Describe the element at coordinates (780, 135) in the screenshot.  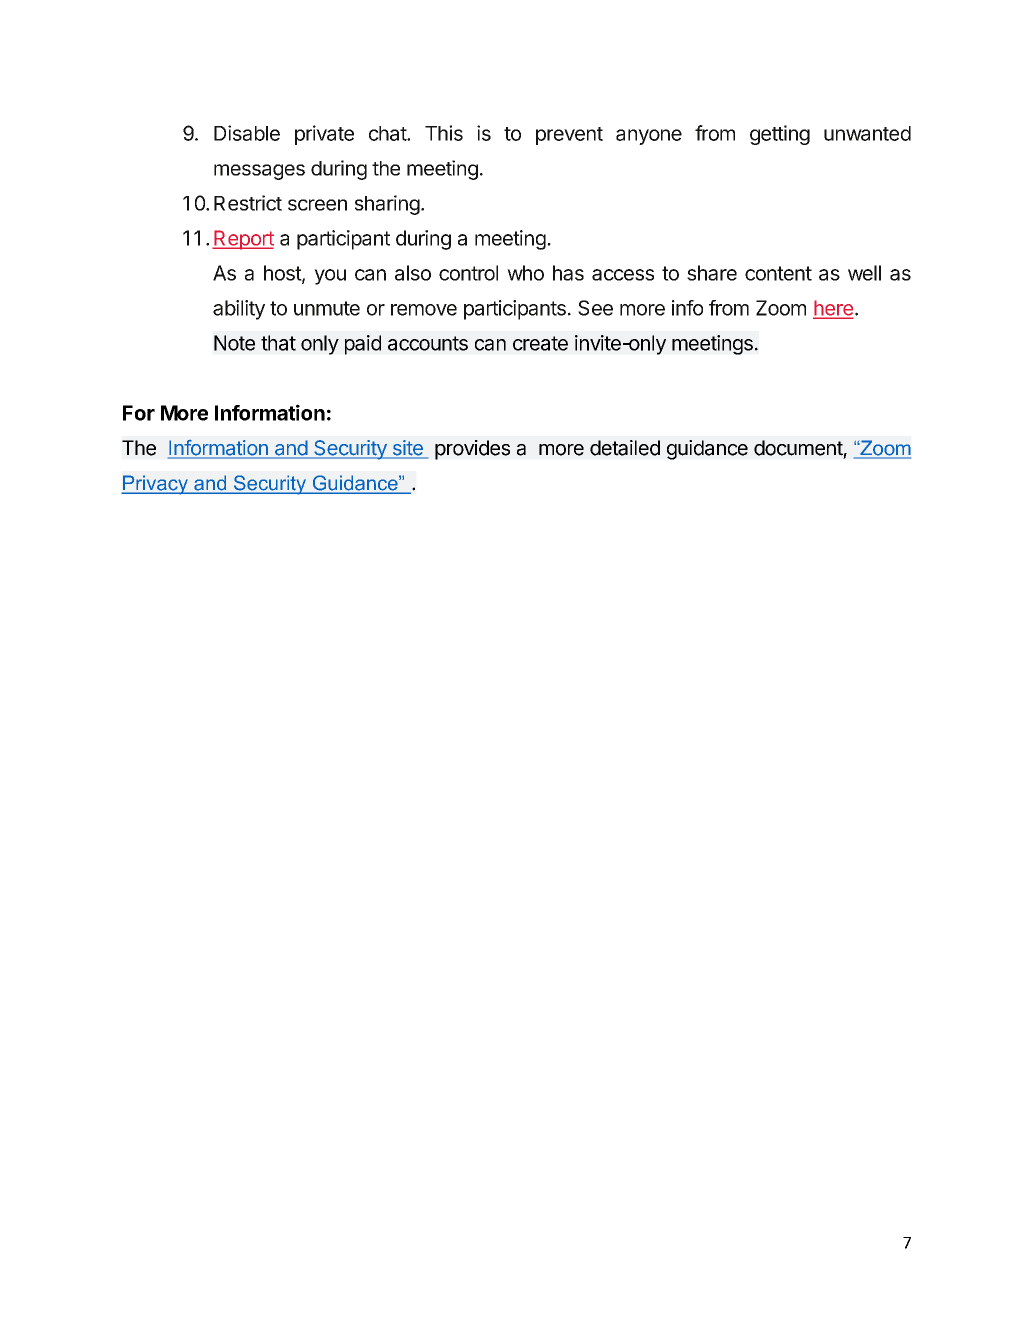
I see `getting` at that location.
